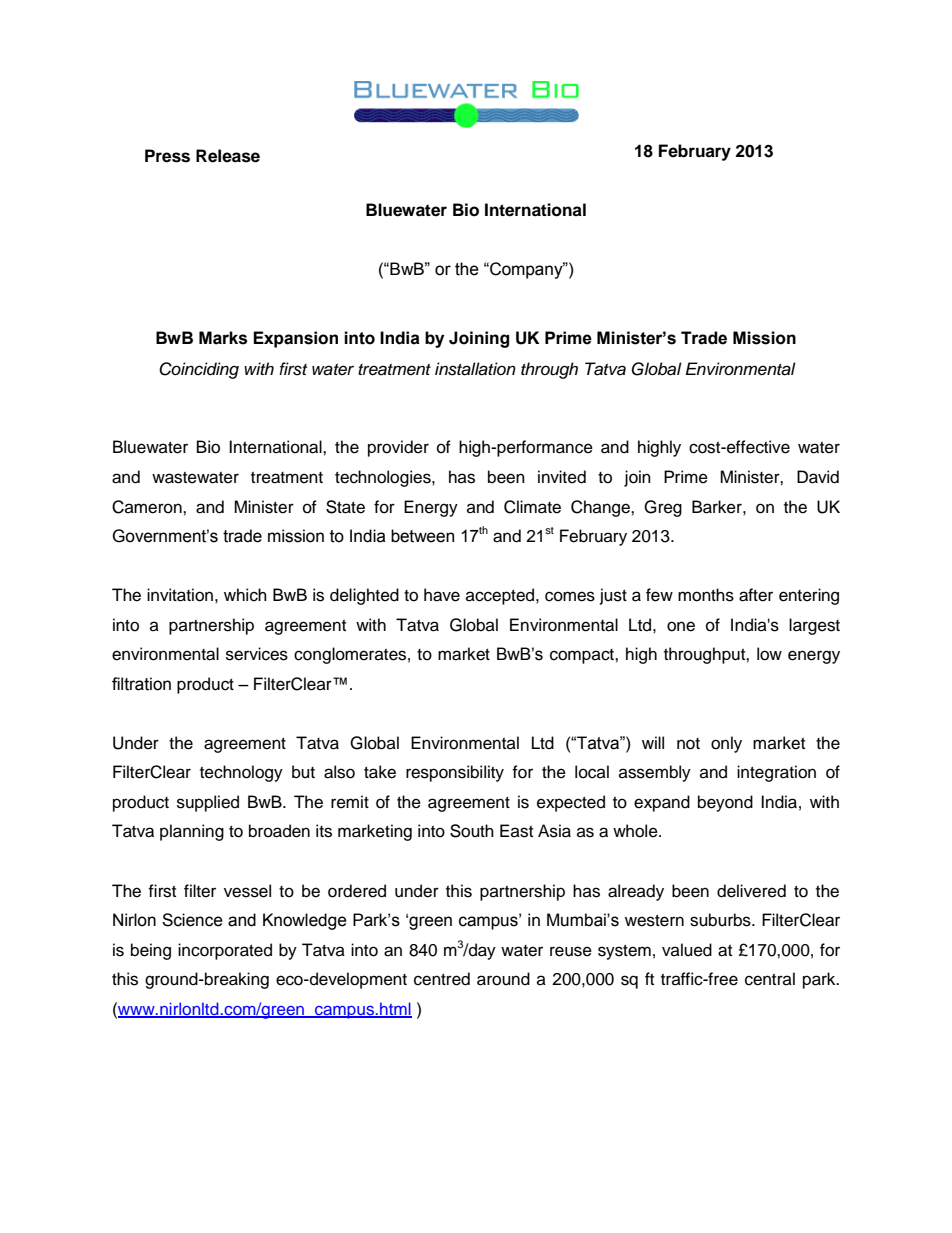 This page has height=1233, width=952. What do you see at coordinates (223, 338) in the page?
I see `Marks` at bounding box center [223, 338].
